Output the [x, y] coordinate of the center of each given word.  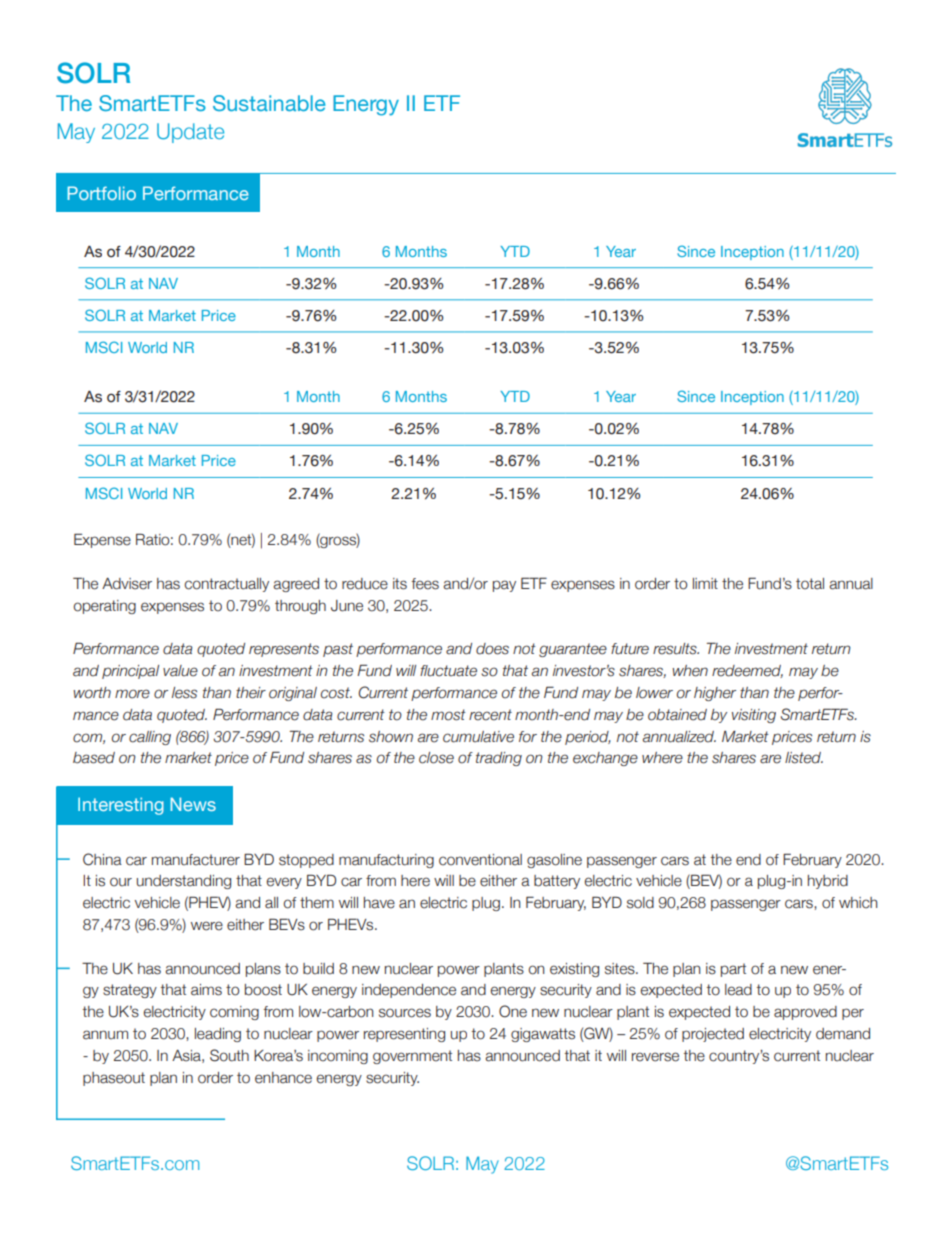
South [229, 1055]
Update [190, 133]
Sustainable [269, 103]
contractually [227, 585]
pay [504, 586]
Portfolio [101, 193]
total [810, 584]
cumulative [478, 737]
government [412, 1057]
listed [804, 758]
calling [150, 738]
